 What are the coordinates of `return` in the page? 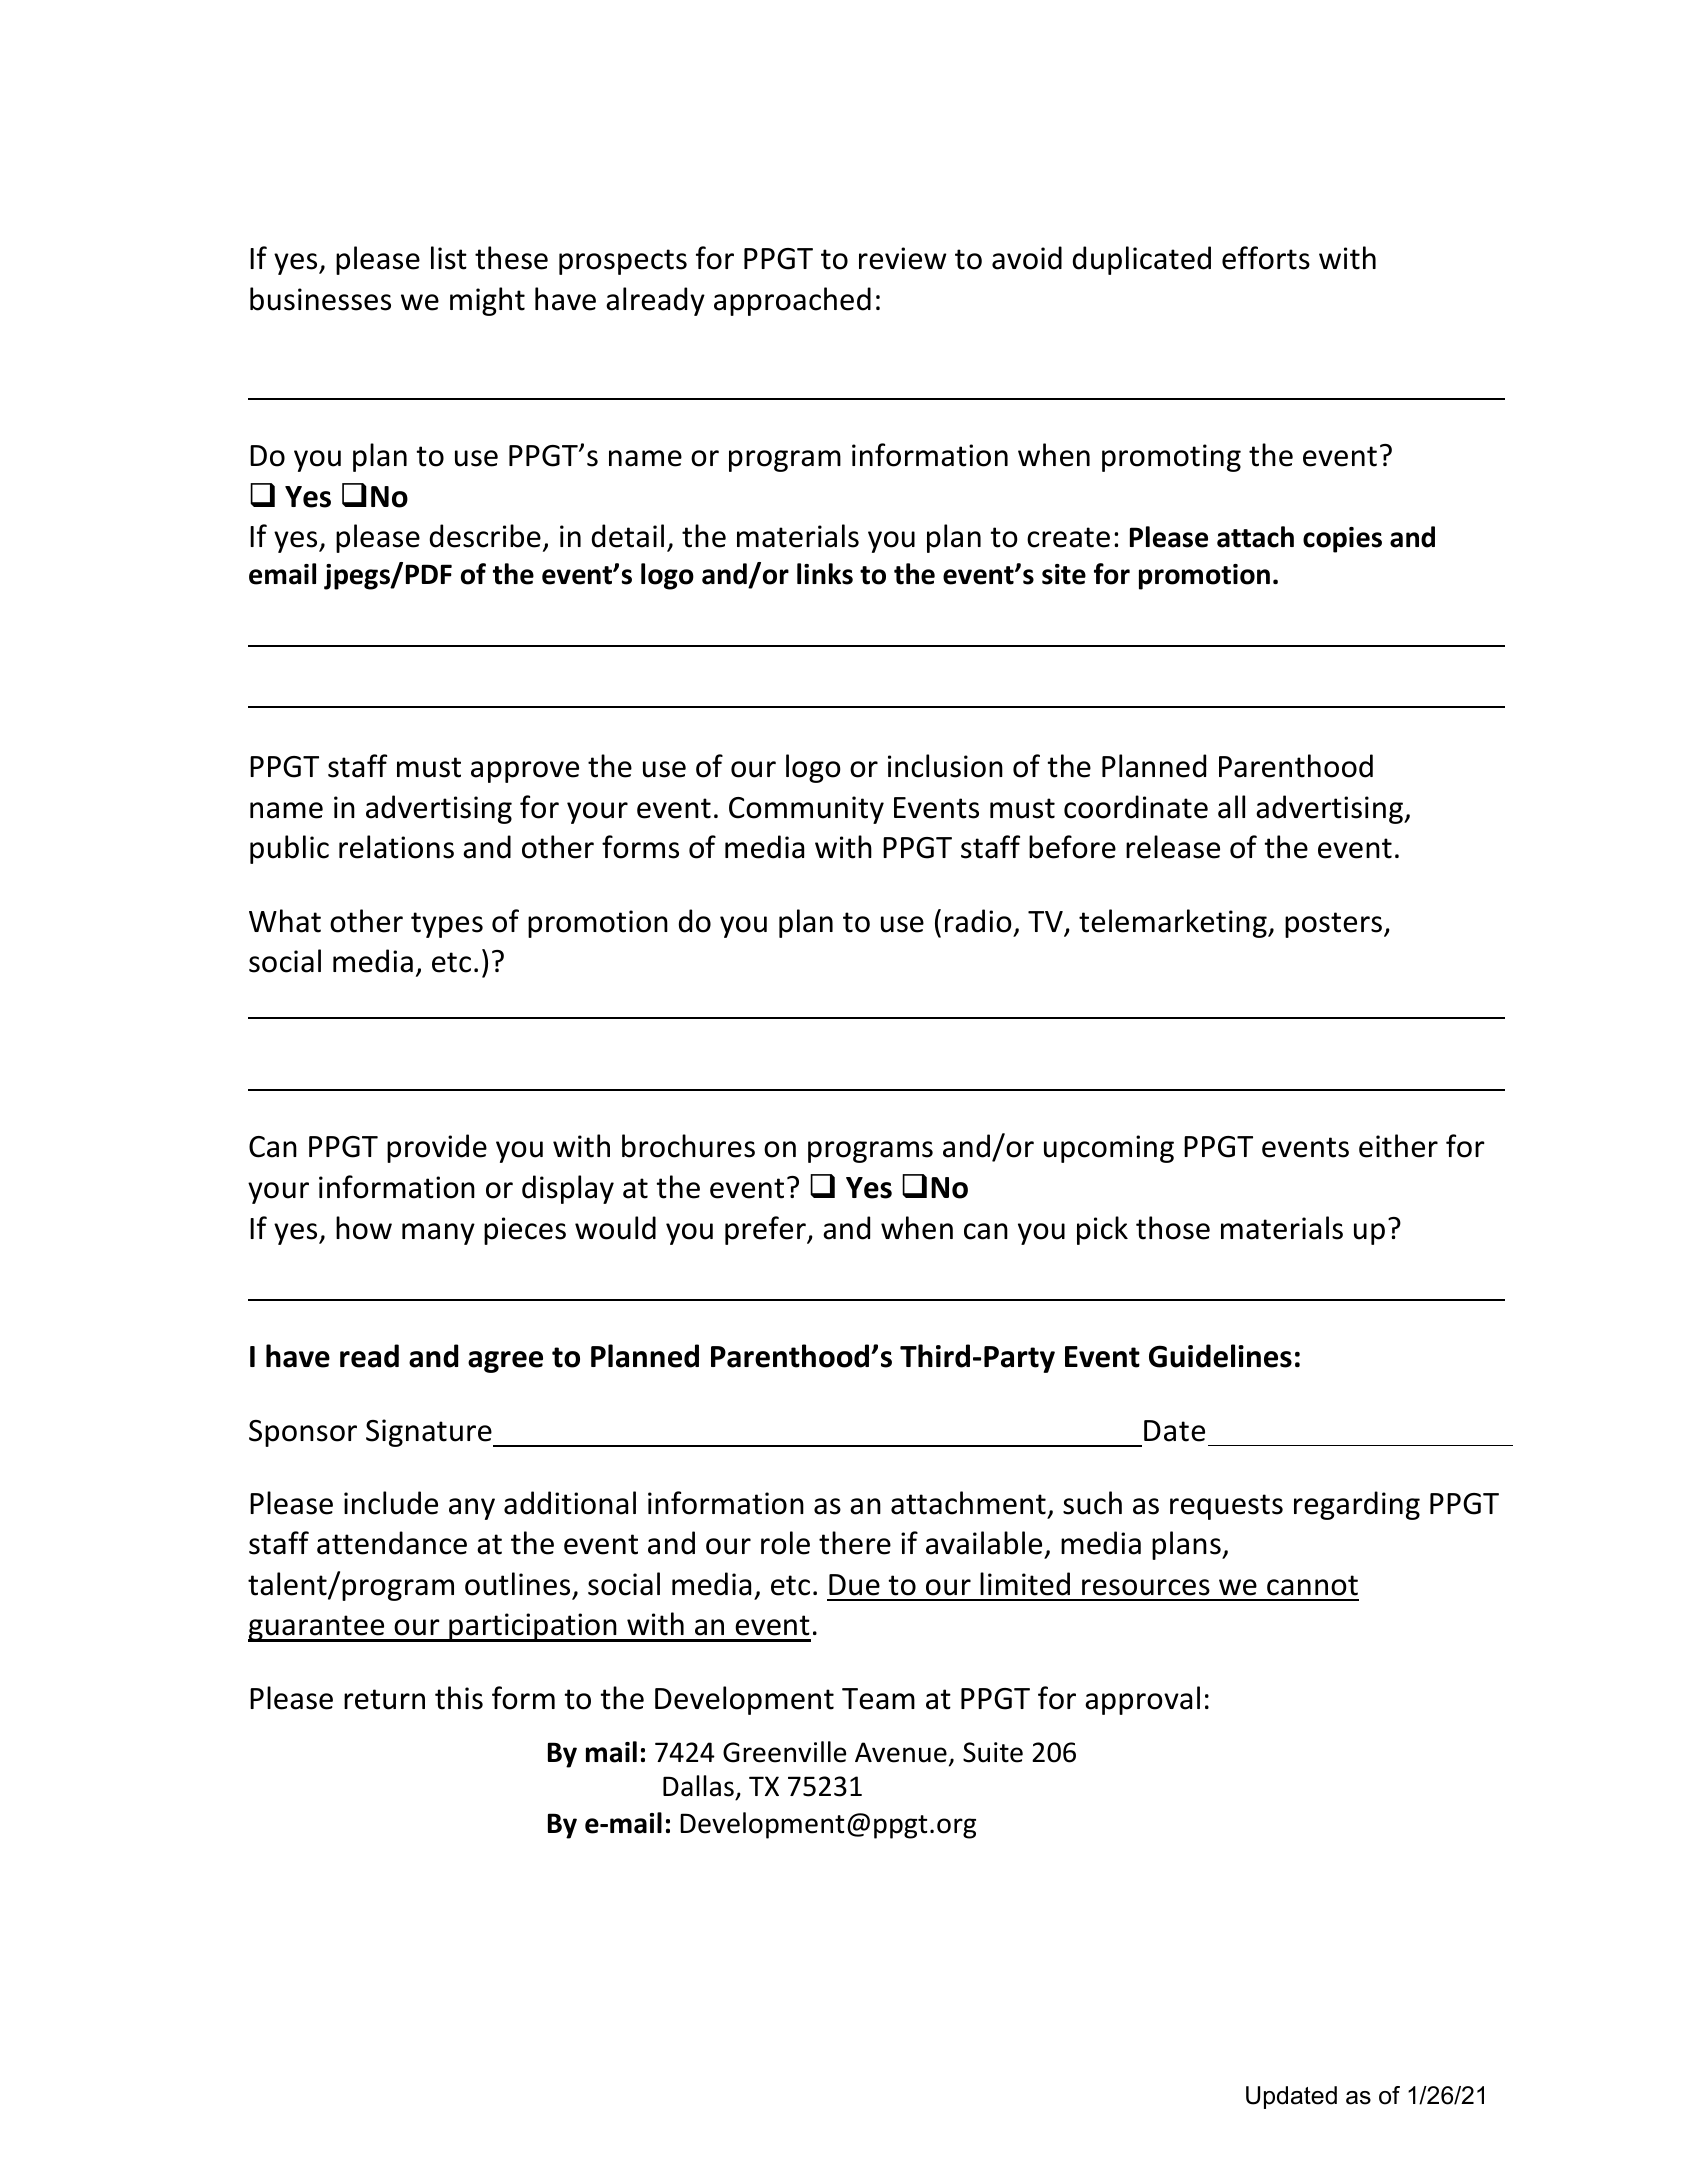 It's located at (384, 1699).
